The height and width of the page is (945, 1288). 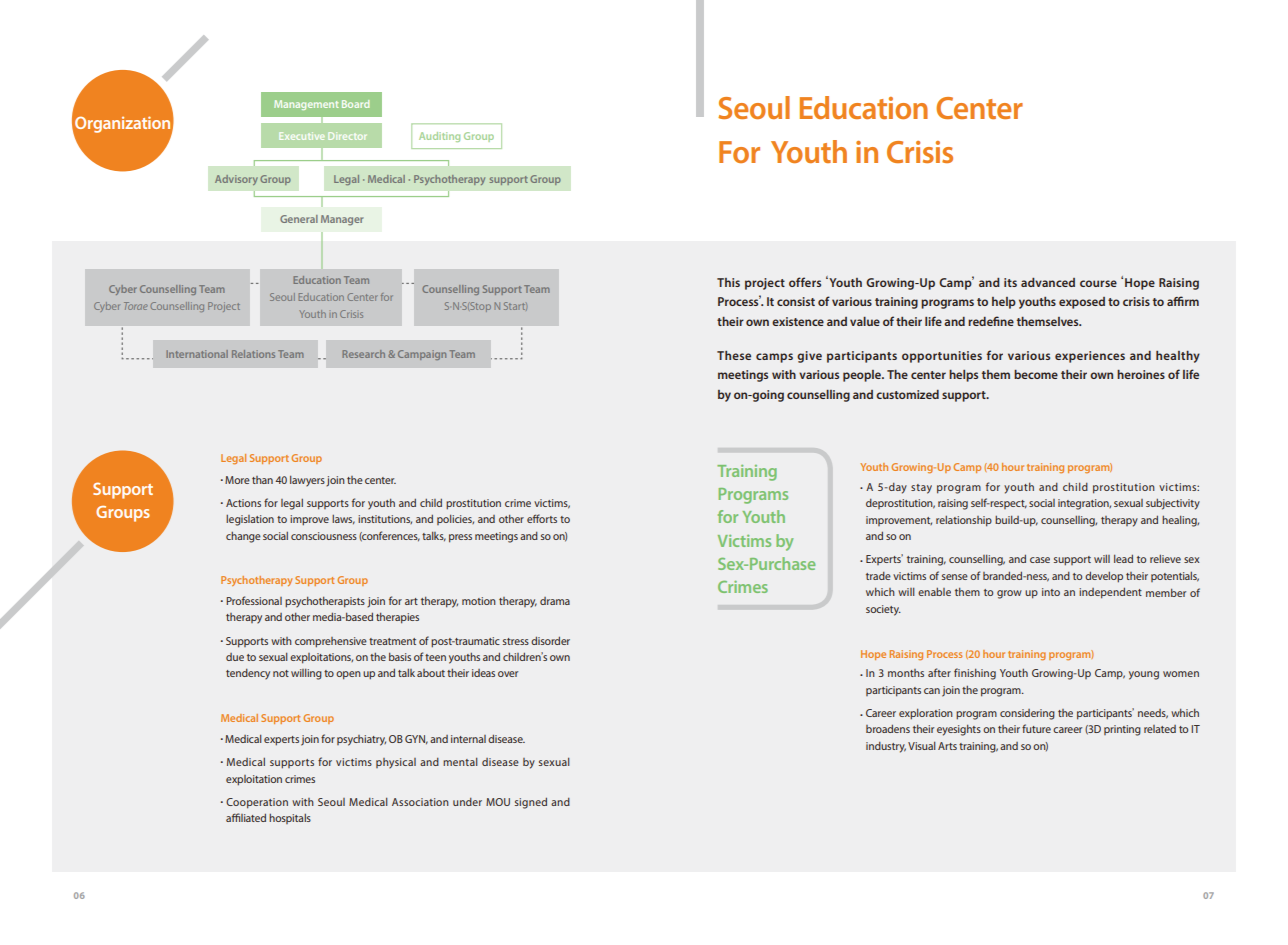 What do you see at coordinates (1090, 357) in the page?
I see `experiences` at bounding box center [1090, 357].
